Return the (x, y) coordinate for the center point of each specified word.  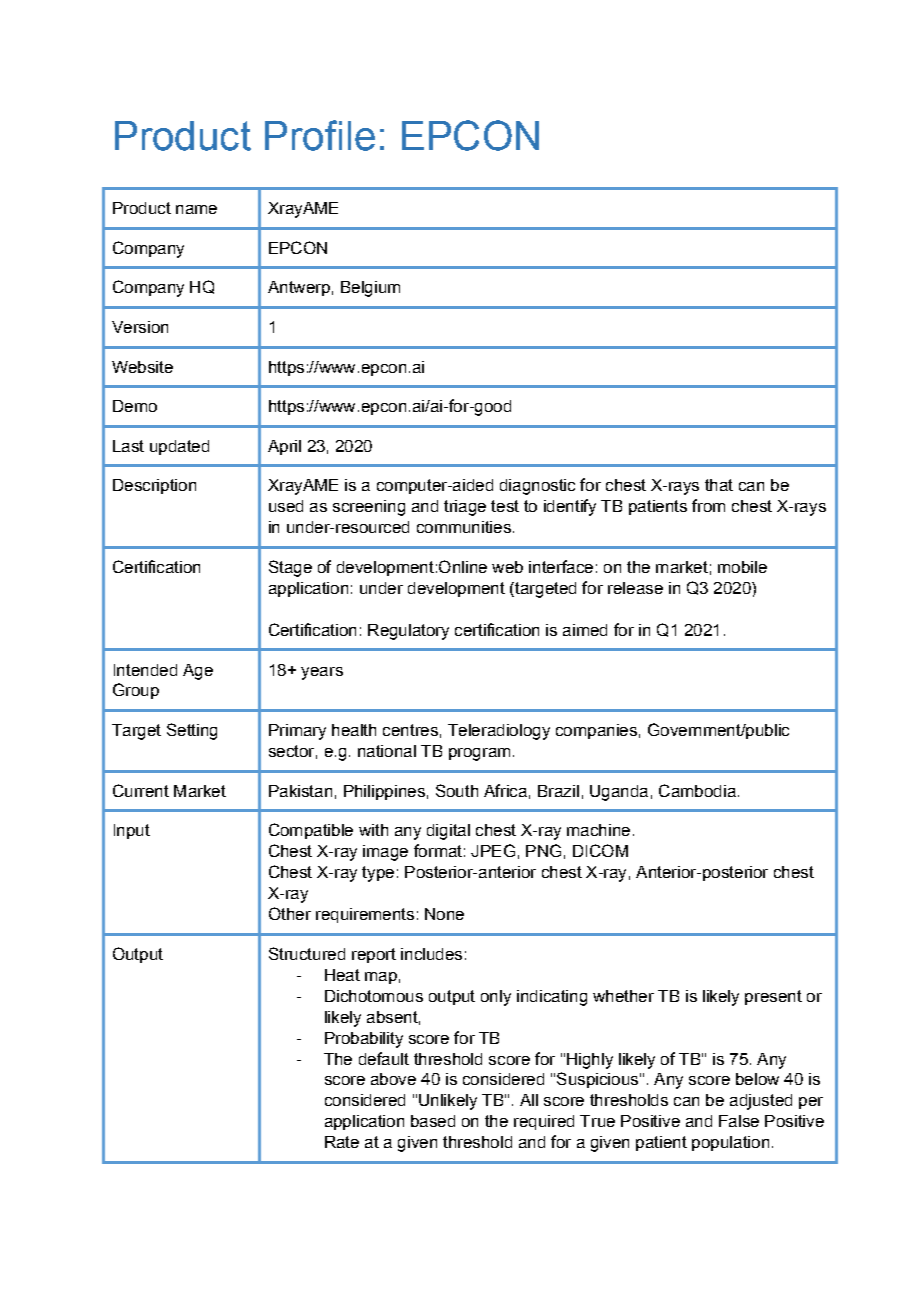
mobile (742, 567)
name (196, 209)
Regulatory (408, 632)
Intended (145, 670)
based (433, 1121)
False (739, 1121)
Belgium (370, 289)
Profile (320, 135)
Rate (342, 1142)
